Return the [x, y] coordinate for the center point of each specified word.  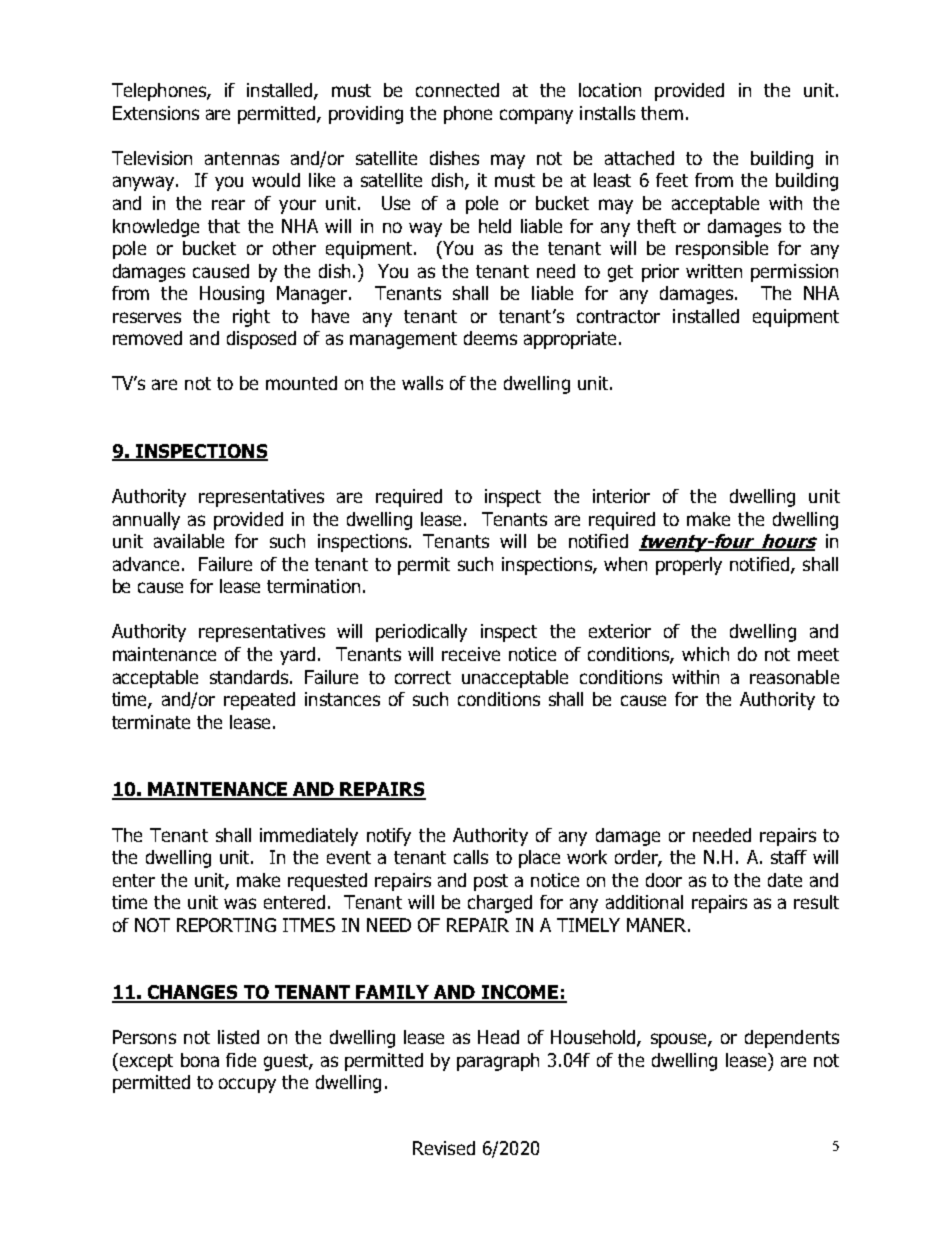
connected [457, 90]
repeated [259, 701]
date [785, 880]
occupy [247, 1085]
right [251, 318]
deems [490, 338]
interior [621, 496]
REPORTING [226, 925]
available [189, 541]
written [714, 271]
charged [500, 904]
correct [423, 677]
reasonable [794, 677]
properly [689, 566]
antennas [242, 158]
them [662, 113]
